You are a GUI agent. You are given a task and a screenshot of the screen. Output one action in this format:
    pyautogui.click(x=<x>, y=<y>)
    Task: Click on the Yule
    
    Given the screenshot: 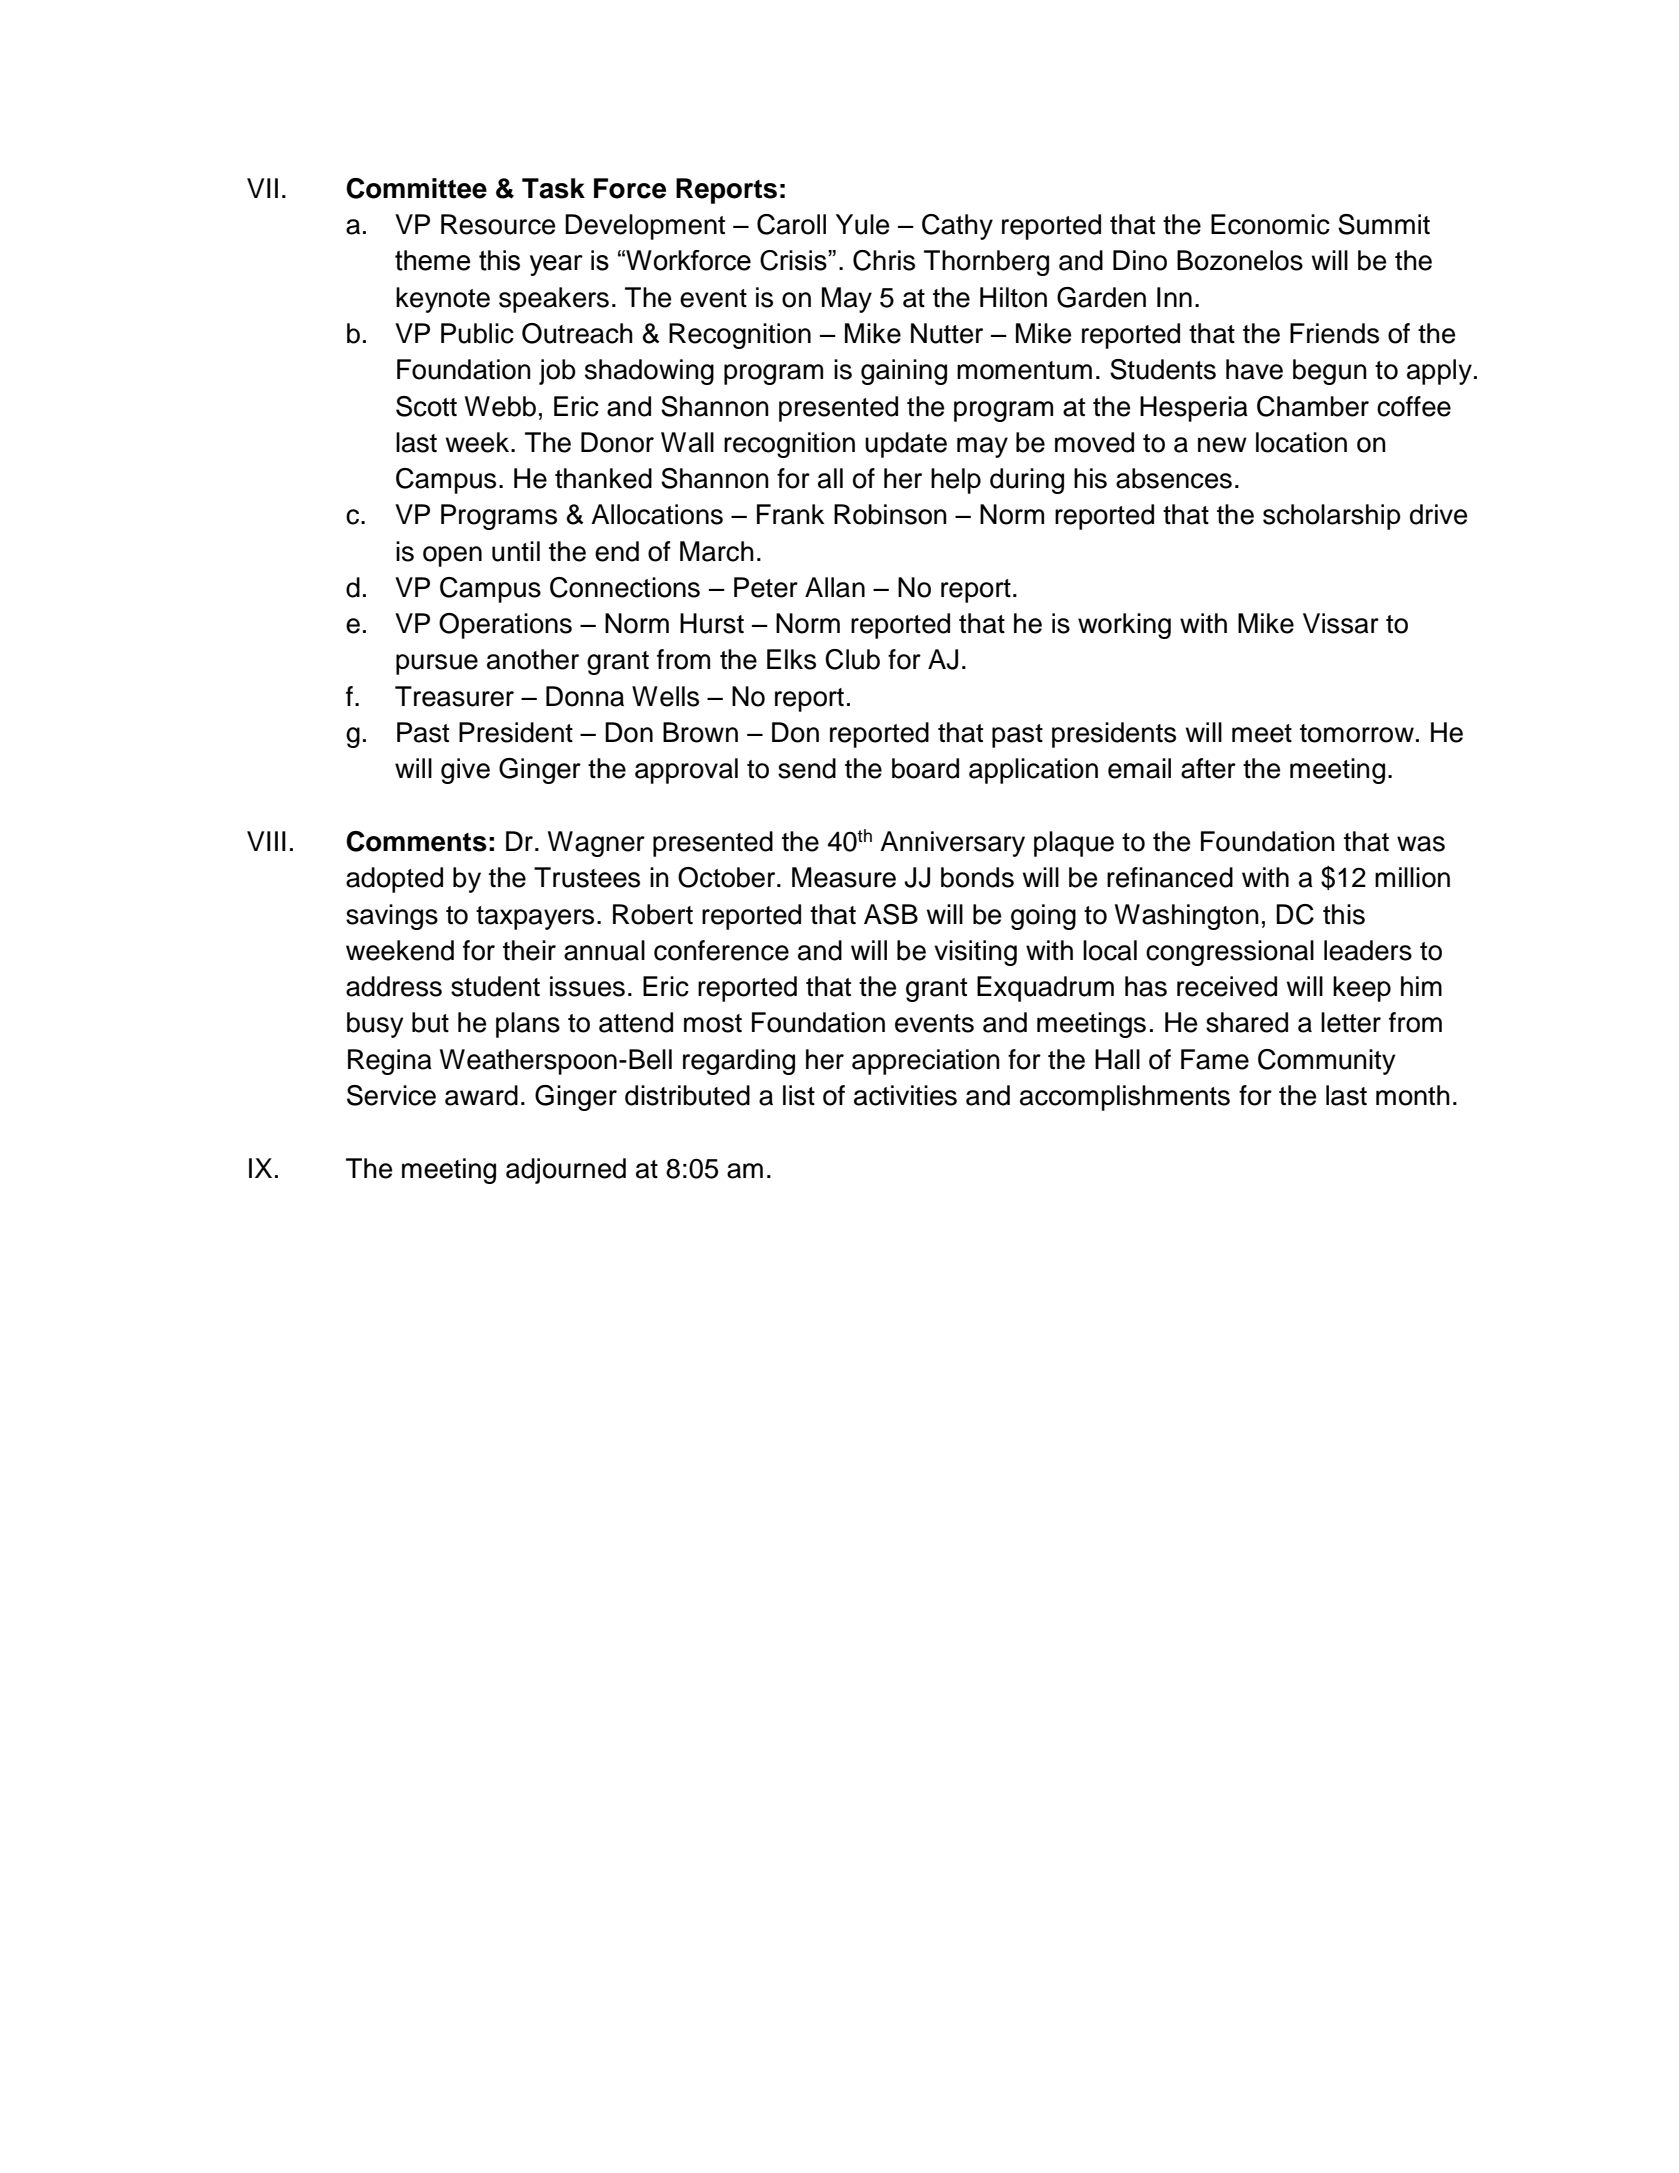 What is the action you would take?
    pyautogui.click(x=862, y=224)
